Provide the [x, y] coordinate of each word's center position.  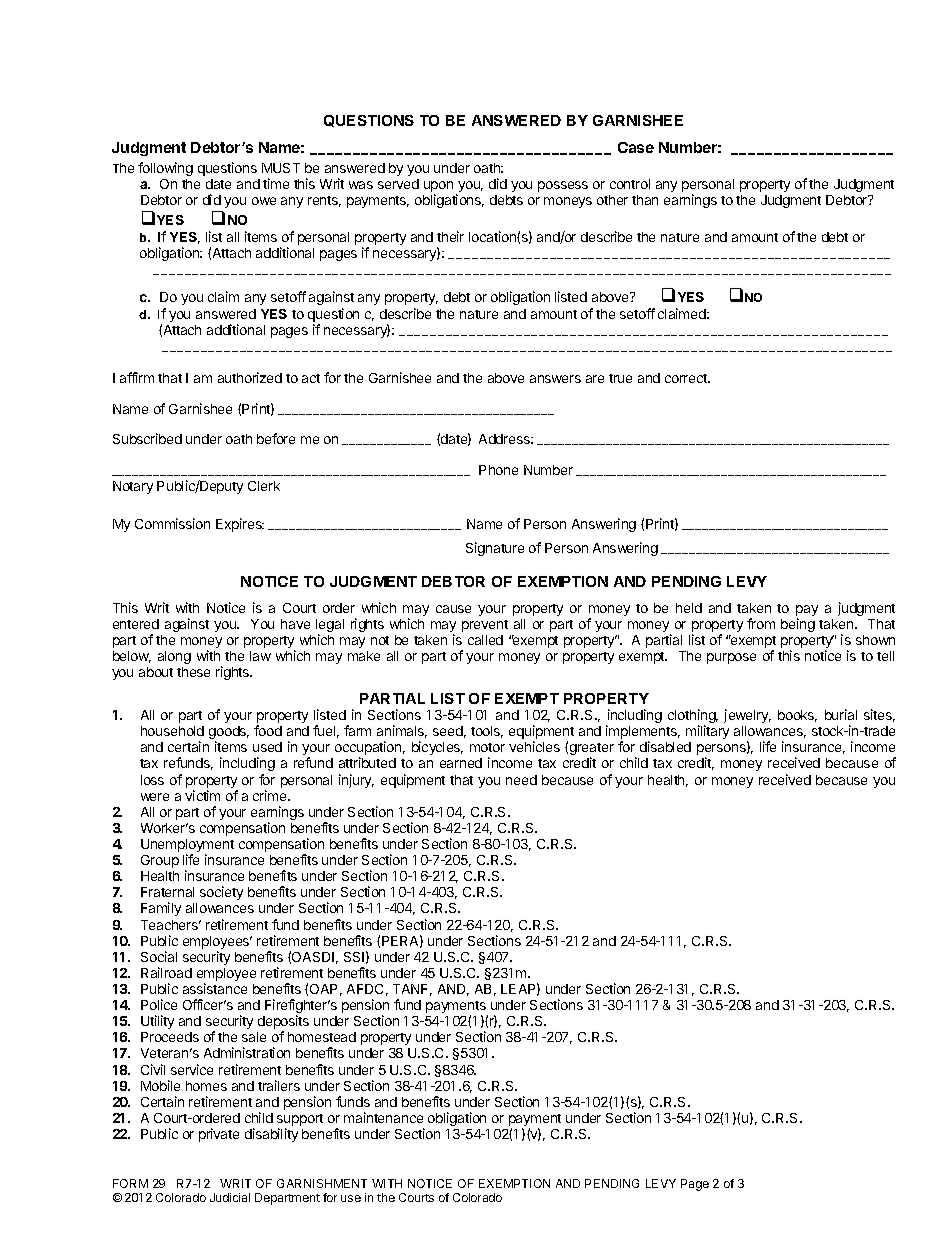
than [645, 200]
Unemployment [187, 847]
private [219, 1135]
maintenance [383, 1117]
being [798, 625]
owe [264, 201]
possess [563, 186]
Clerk [264, 486]
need [521, 780]
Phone [498, 470]
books [797, 716]
